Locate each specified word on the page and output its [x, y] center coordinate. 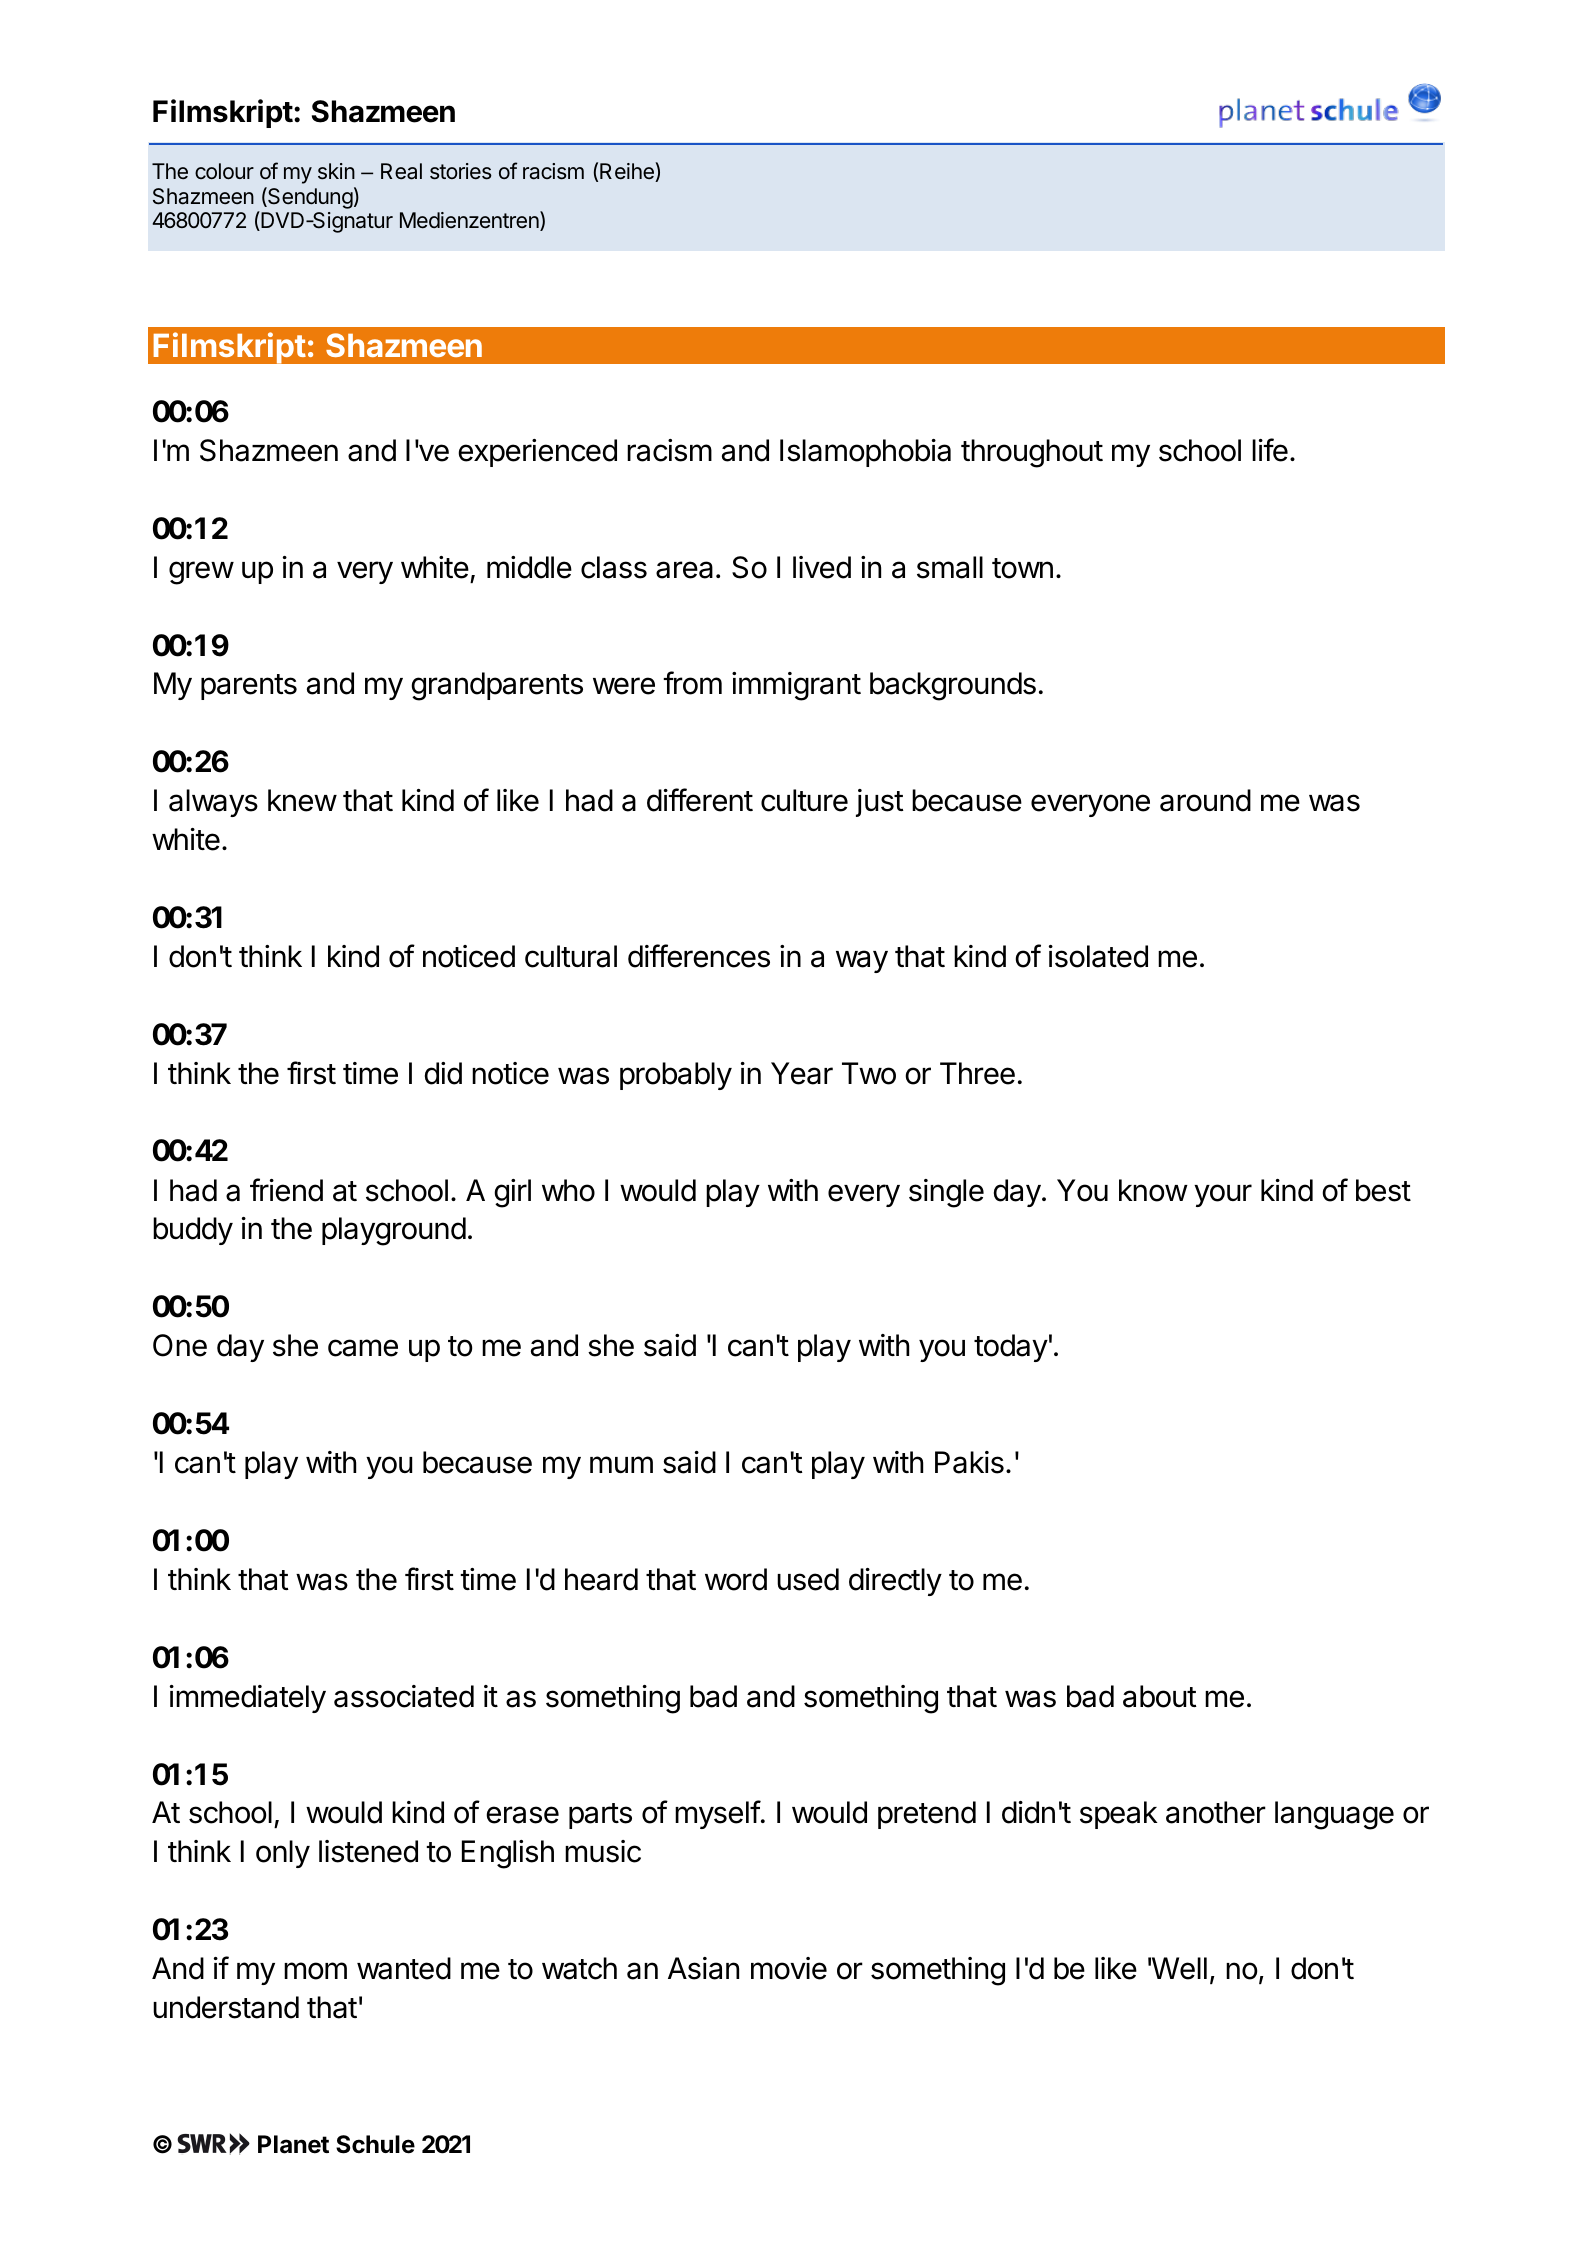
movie [789, 1968]
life [1270, 450]
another [1216, 1812]
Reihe [628, 172]
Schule [375, 2144]
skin [336, 171]
